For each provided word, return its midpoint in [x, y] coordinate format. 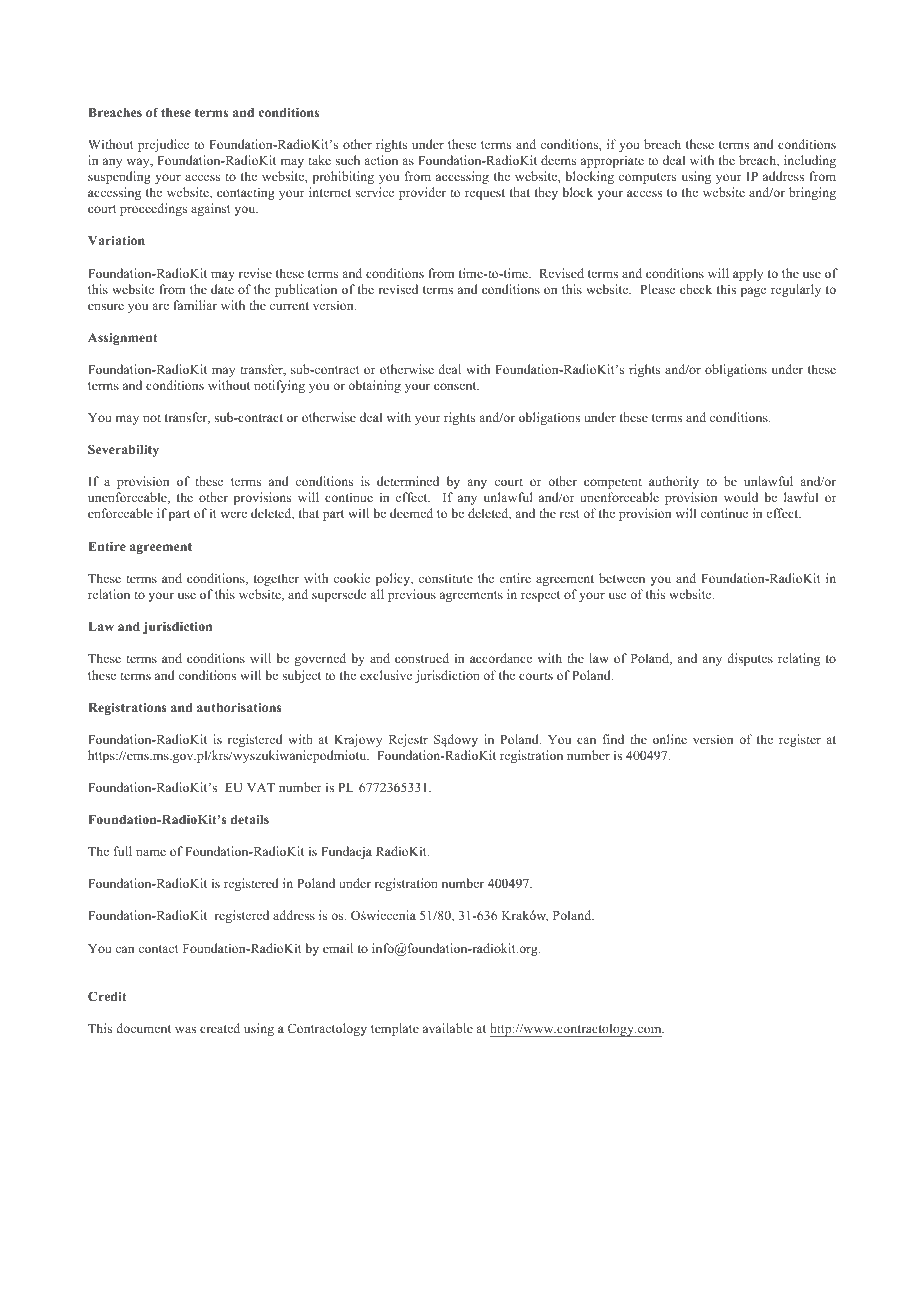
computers [647, 178]
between [622, 578]
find [613, 739]
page [753, 292]
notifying [279, 386]
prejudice [163, 145]
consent [456, 386]
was [185, 1029]
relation [109, 594]
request [485, 194]
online [670, 739]
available [448, 1028]
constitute [446, 578]
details [250, 819]
